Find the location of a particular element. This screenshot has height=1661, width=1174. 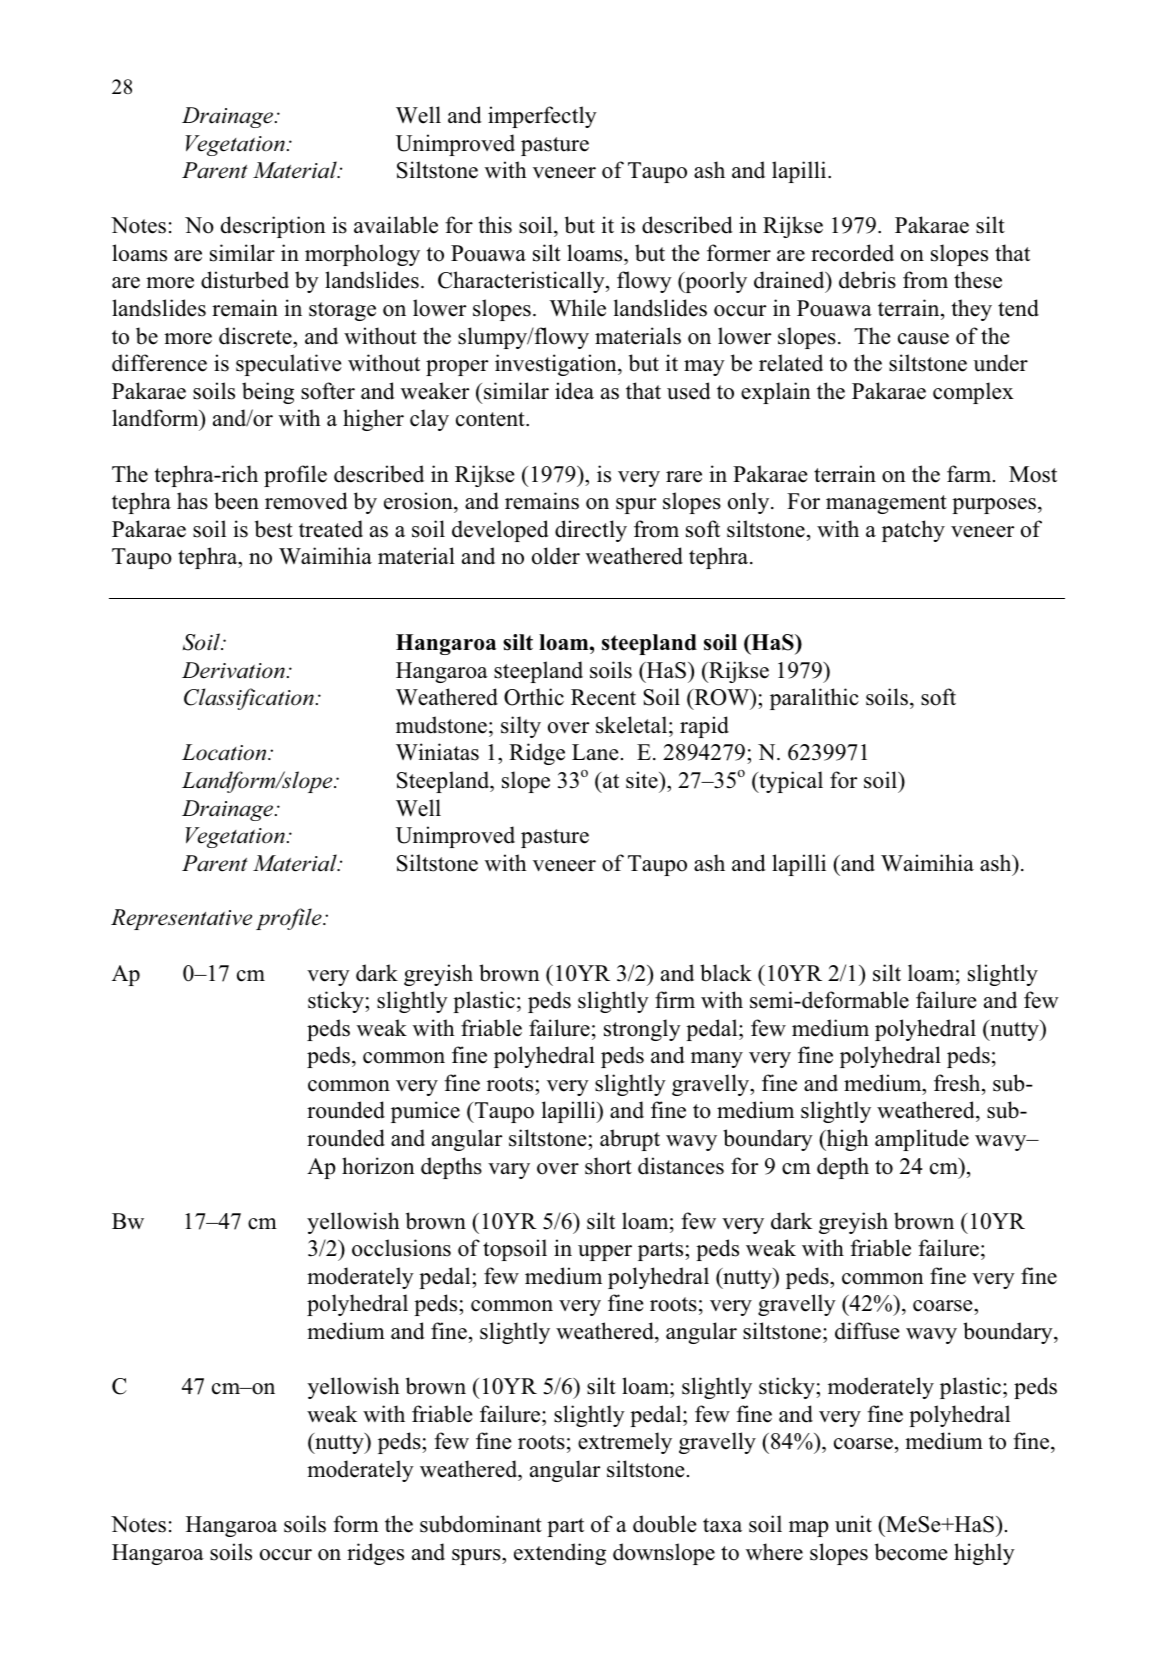

been is located at coordinates (236, 501).
